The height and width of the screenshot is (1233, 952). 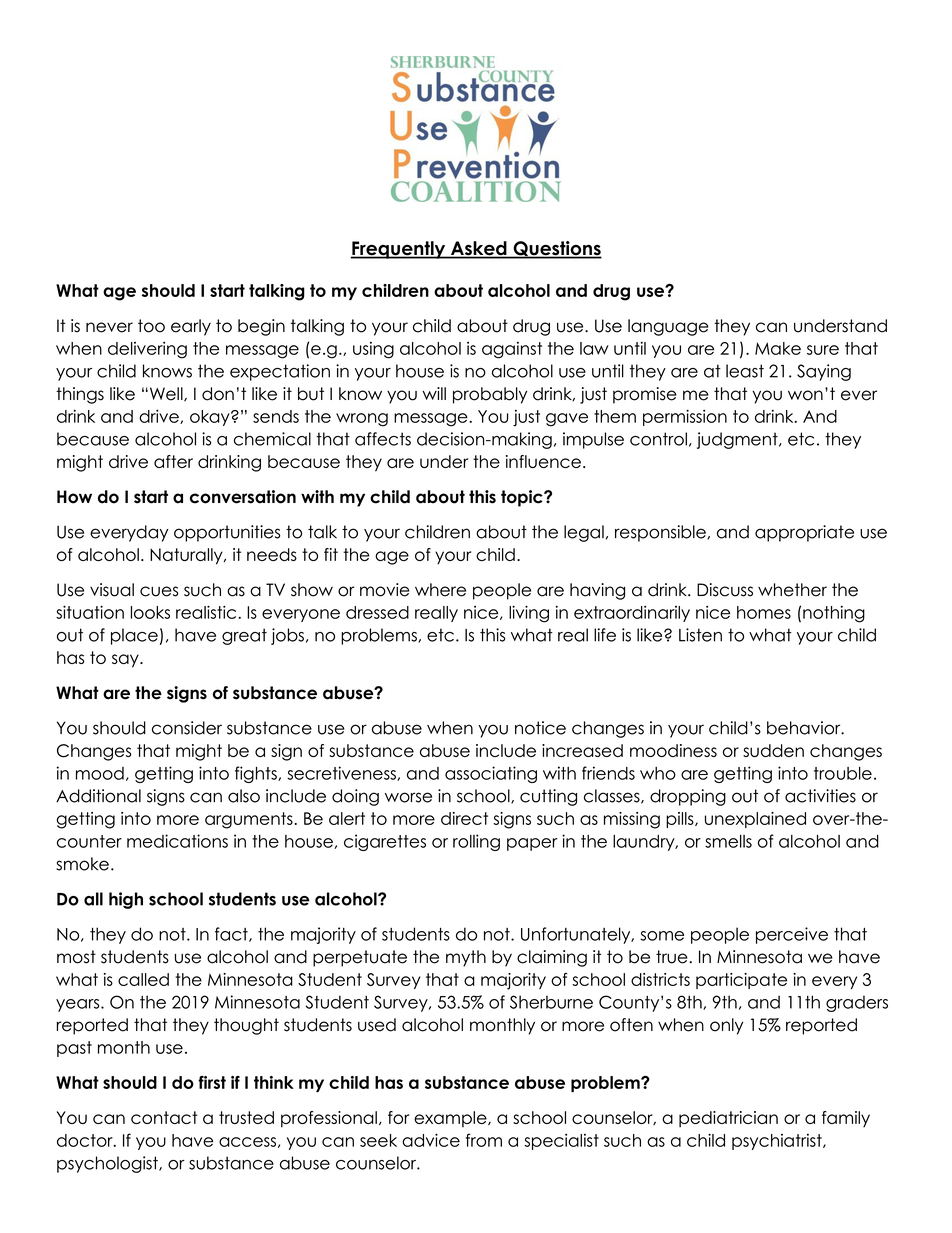 What do you see at coordinates (164, 1117) in the screenshot?
I see `contact` at bounding box center [164, 1117].
